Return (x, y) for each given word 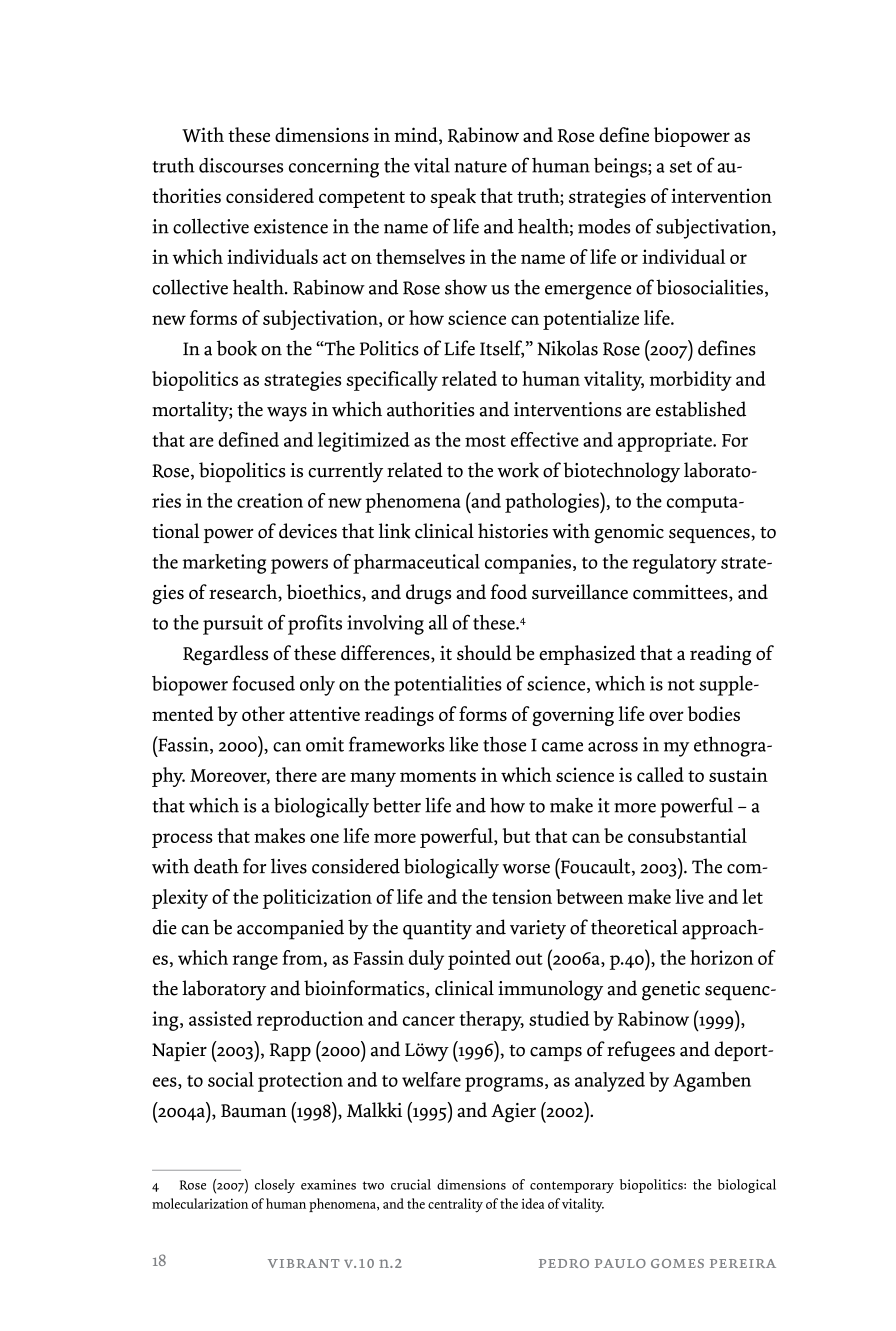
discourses (241, 165)
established (701, 409)
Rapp (290, 1052)
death (216, 866)
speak (453, 198)
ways (287, 414)
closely (275, 1186)
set (681, 167)
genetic (671, 991)
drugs (428, 594)
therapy (491, 1021)
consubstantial (687, 835)
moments (438, 776)
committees (681, 593)
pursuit (233, 625)
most (485, 441)
